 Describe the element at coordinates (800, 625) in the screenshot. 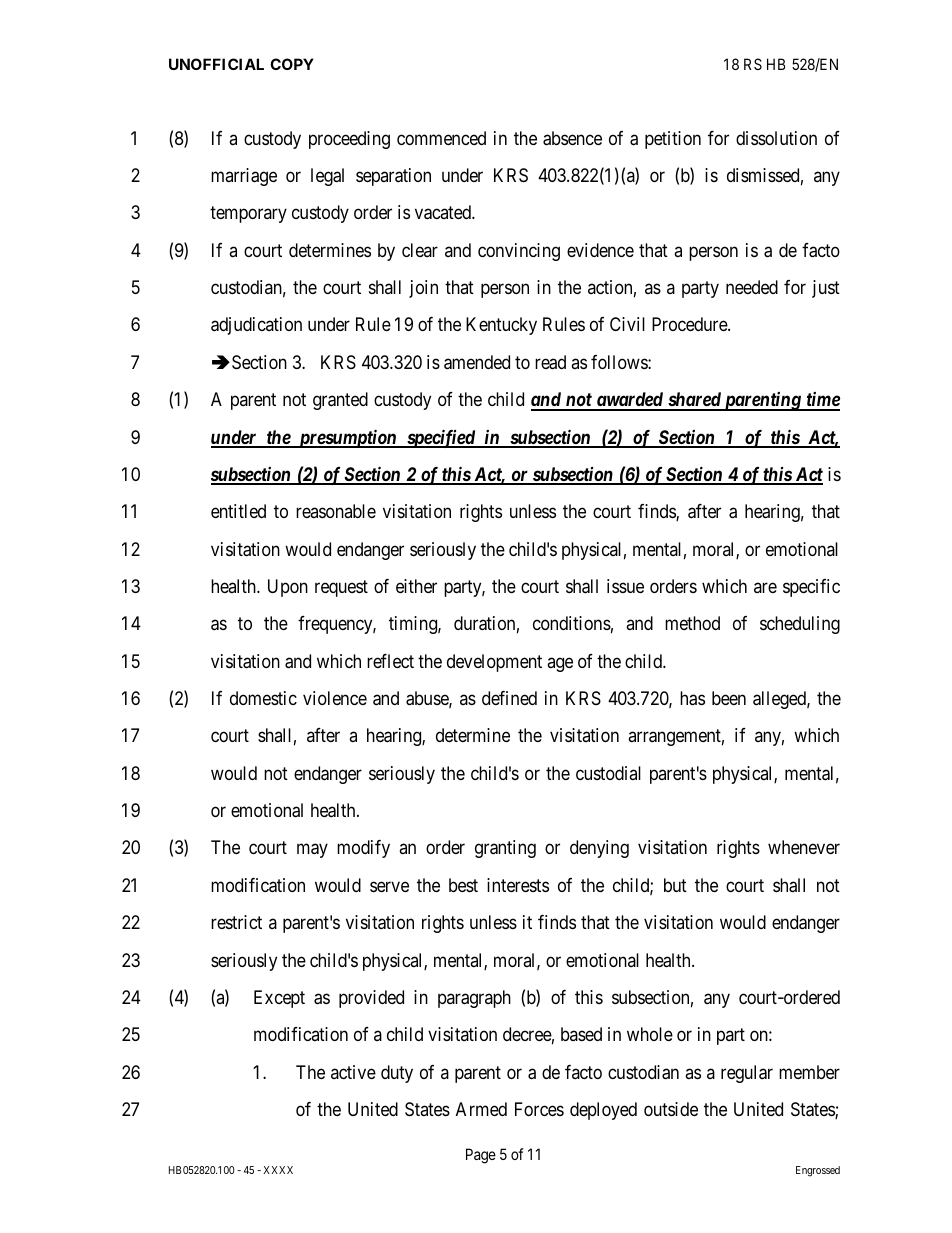

I see `scheduling` at that location.
